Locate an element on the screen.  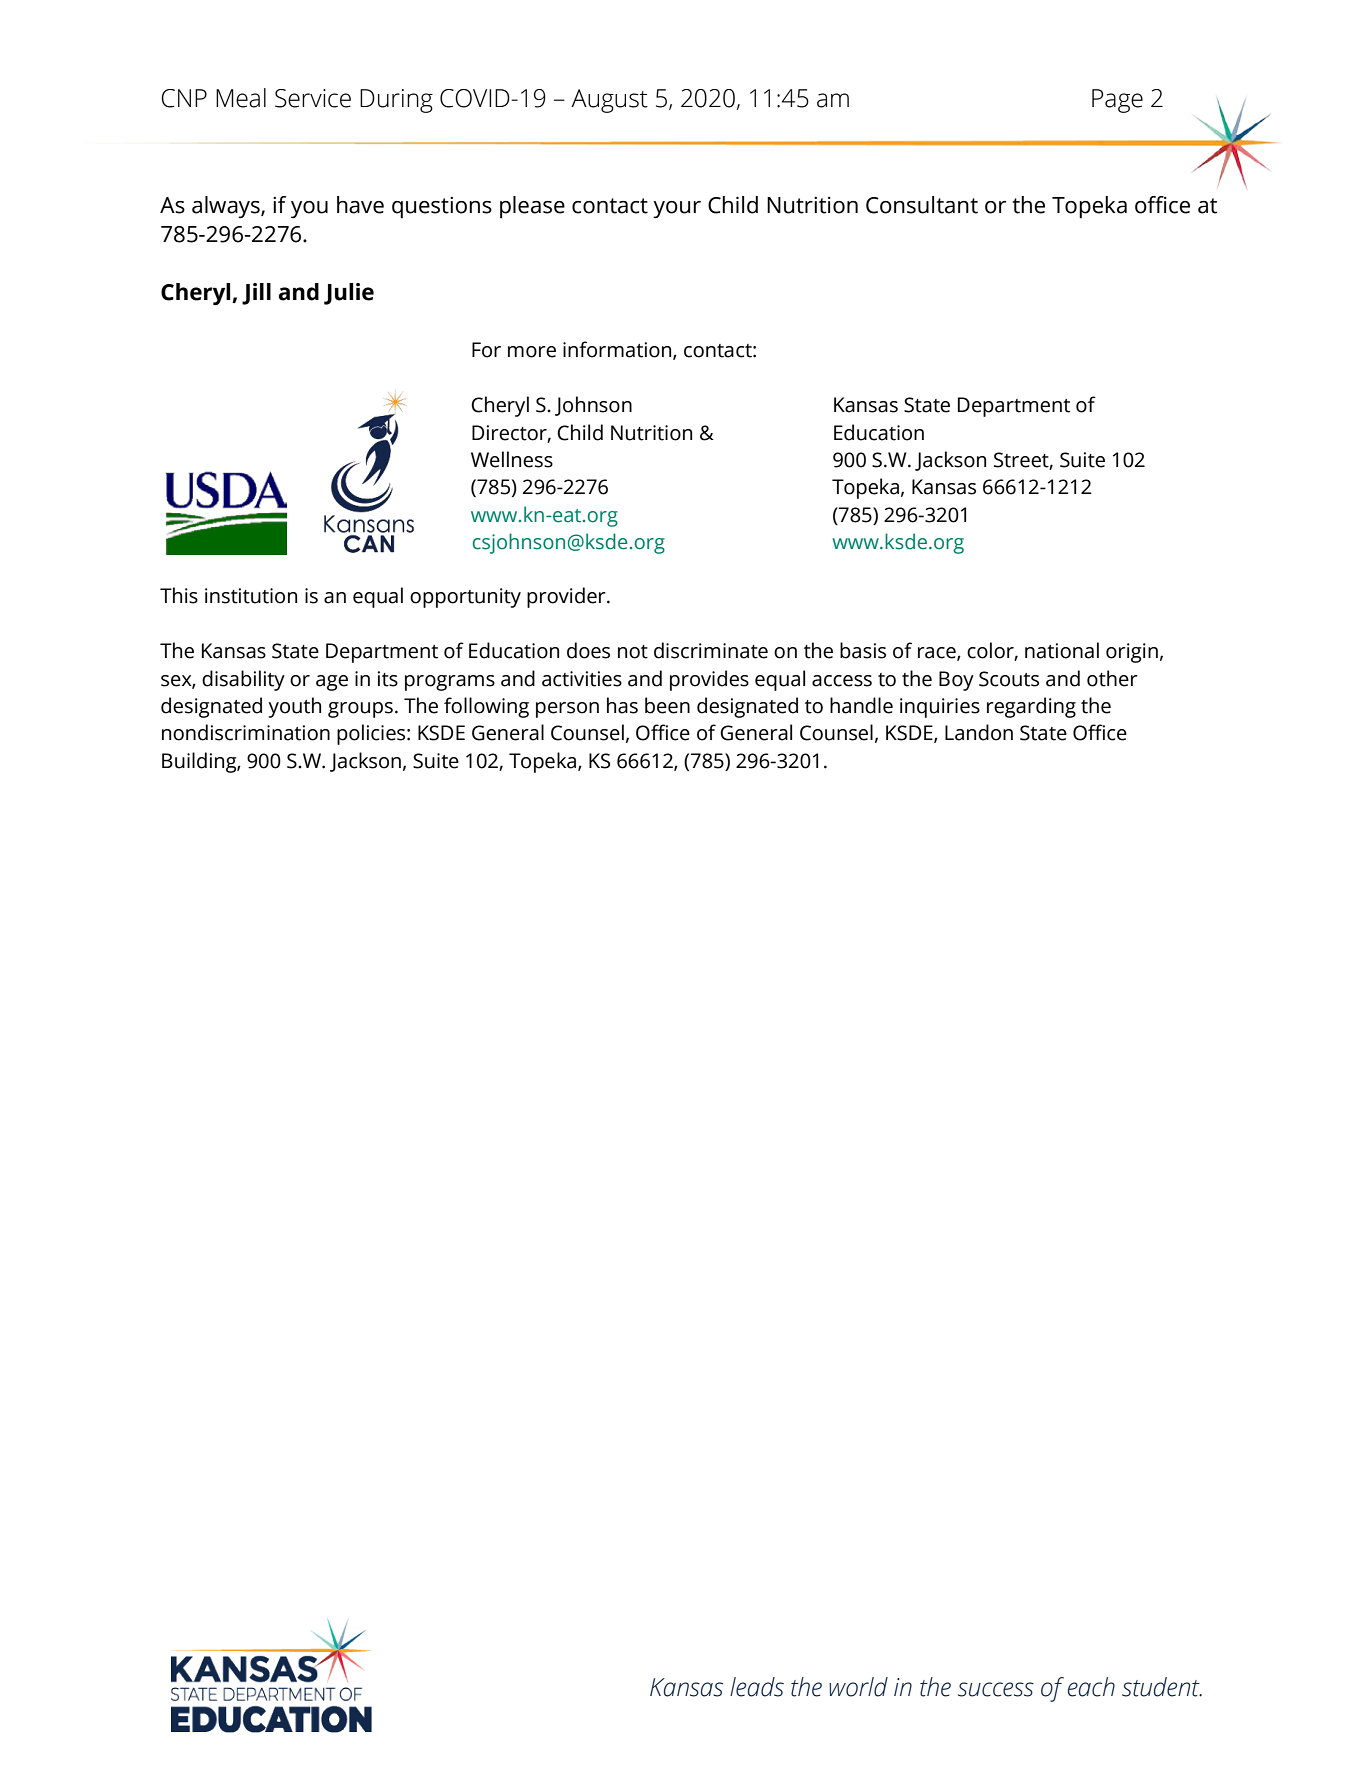
world is located at coordinates (858, 1687).
